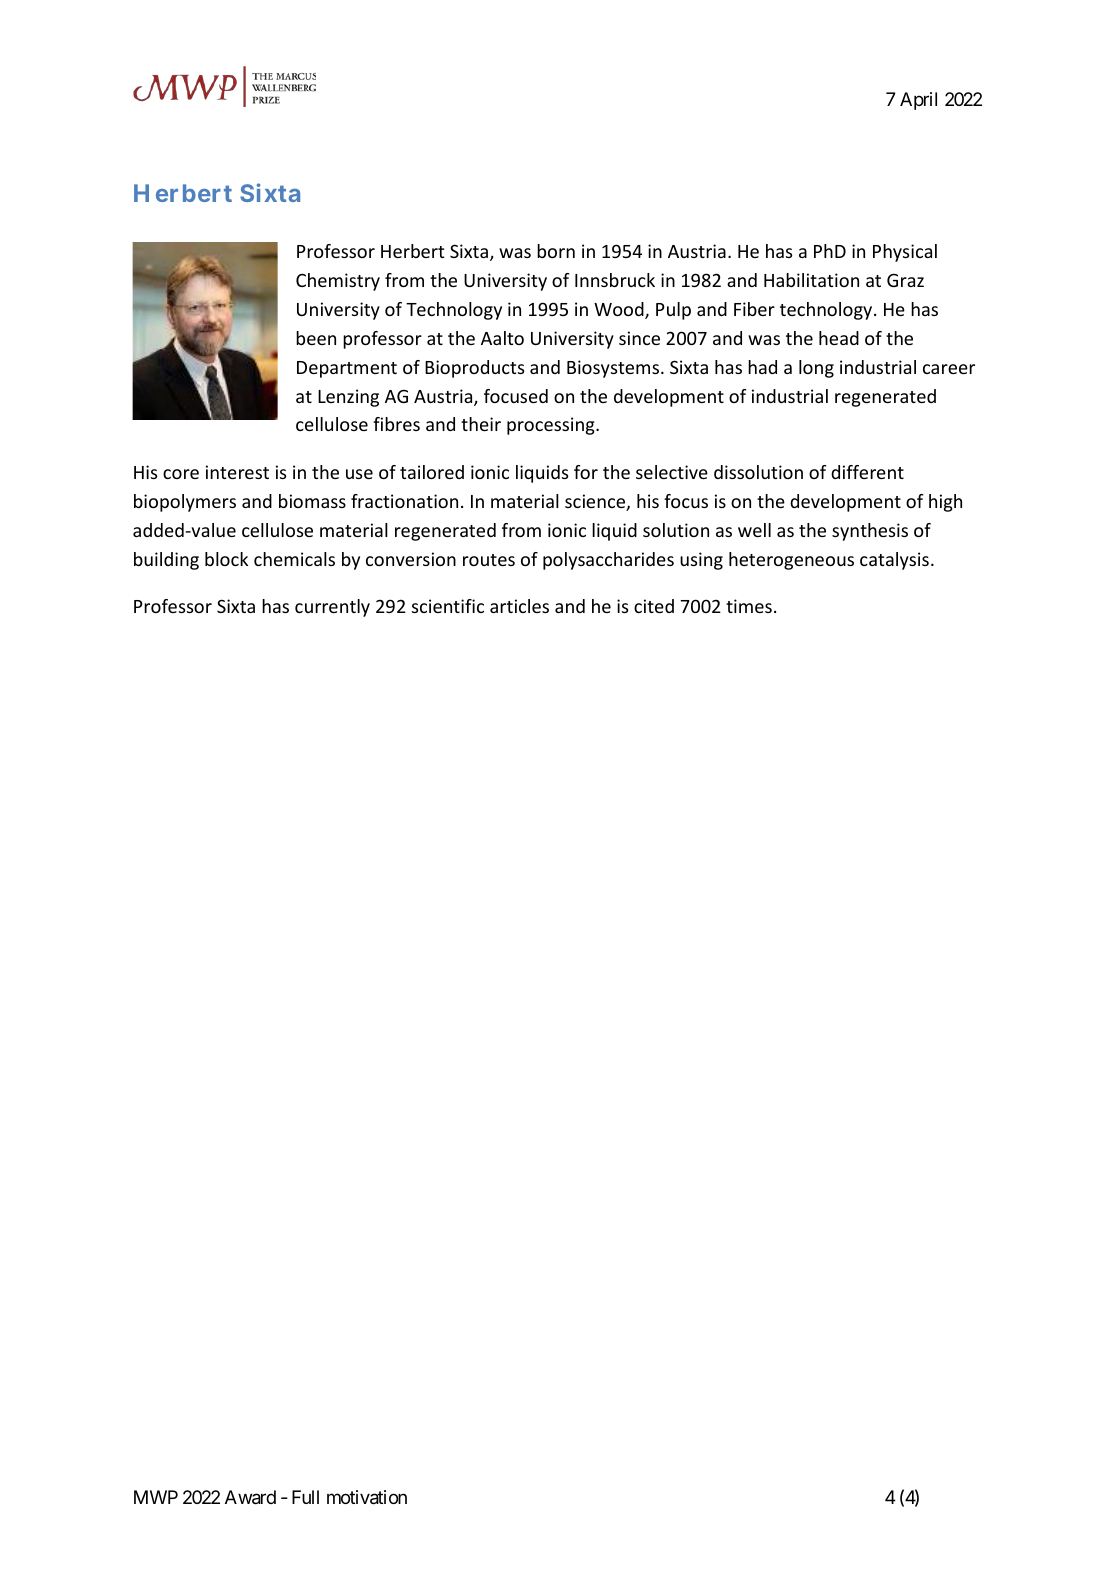 This screenshot has height=1575, width=1114. Describe the element at coordinates (918, 101) in the screenshot. I see `April` at that location.
